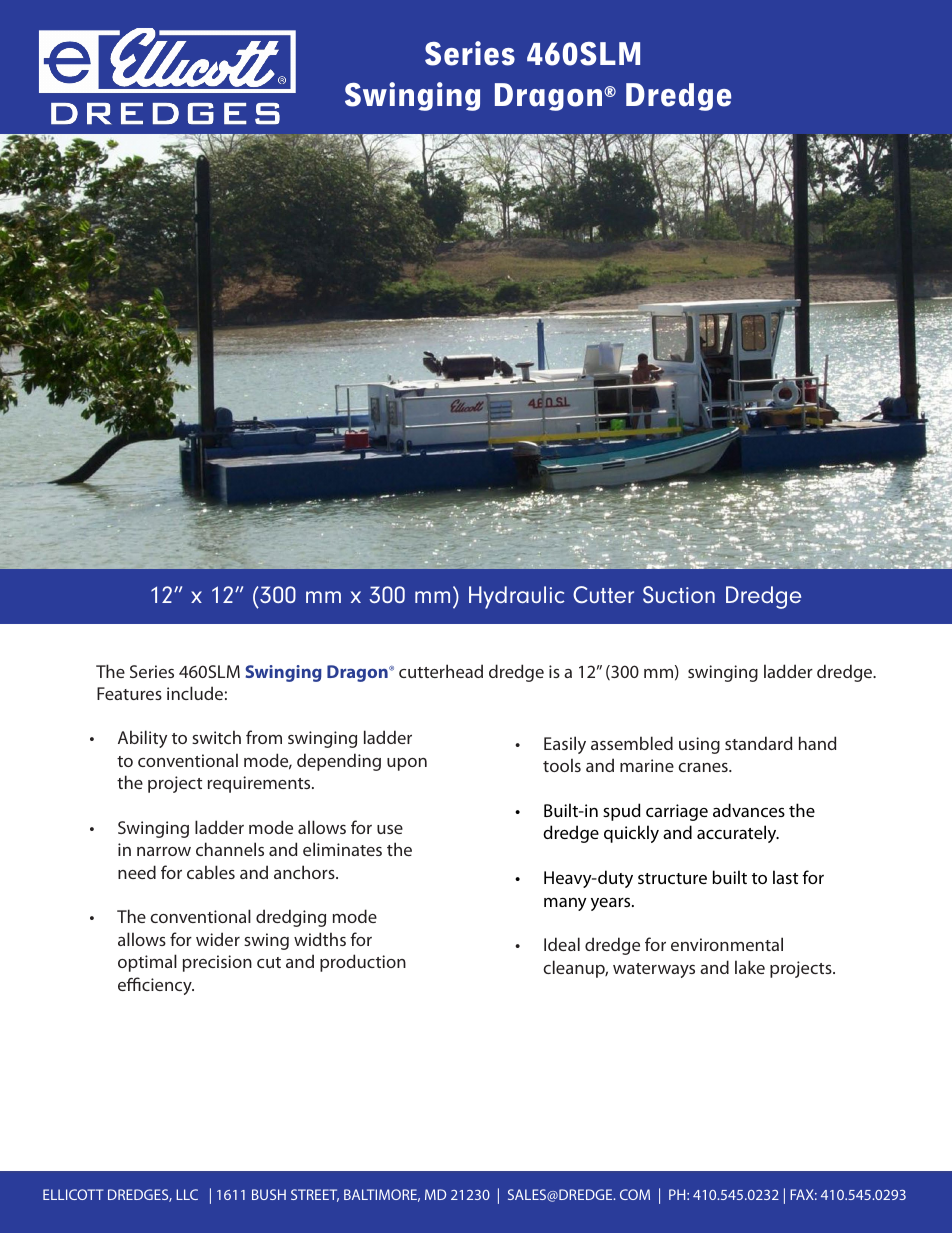 Image resolution: width=952 pixels, height=1233 pixels. I want to click on narrow, so click(164, 851).
